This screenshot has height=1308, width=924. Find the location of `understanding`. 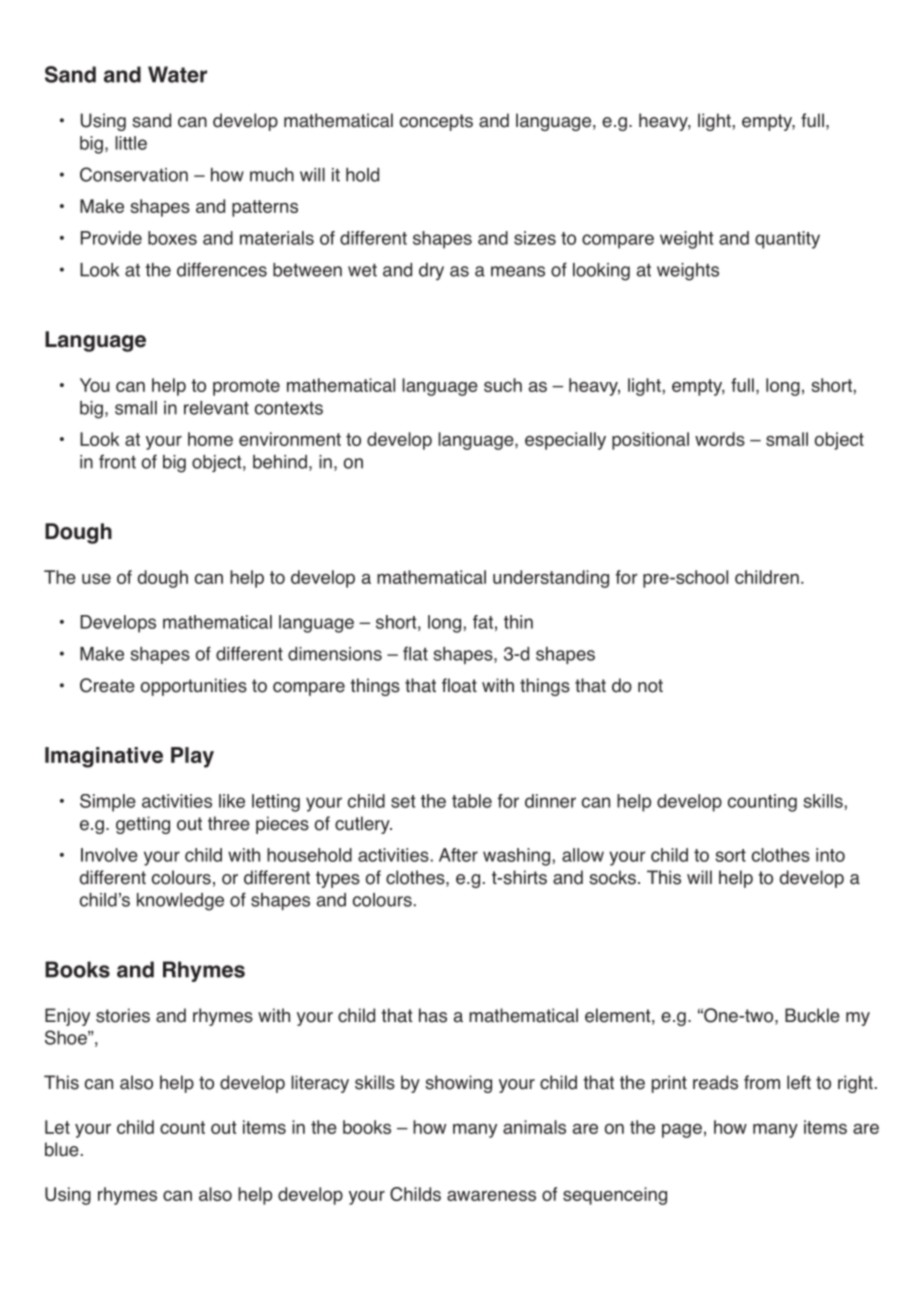

understanding is located at coordinates (551, 579).
